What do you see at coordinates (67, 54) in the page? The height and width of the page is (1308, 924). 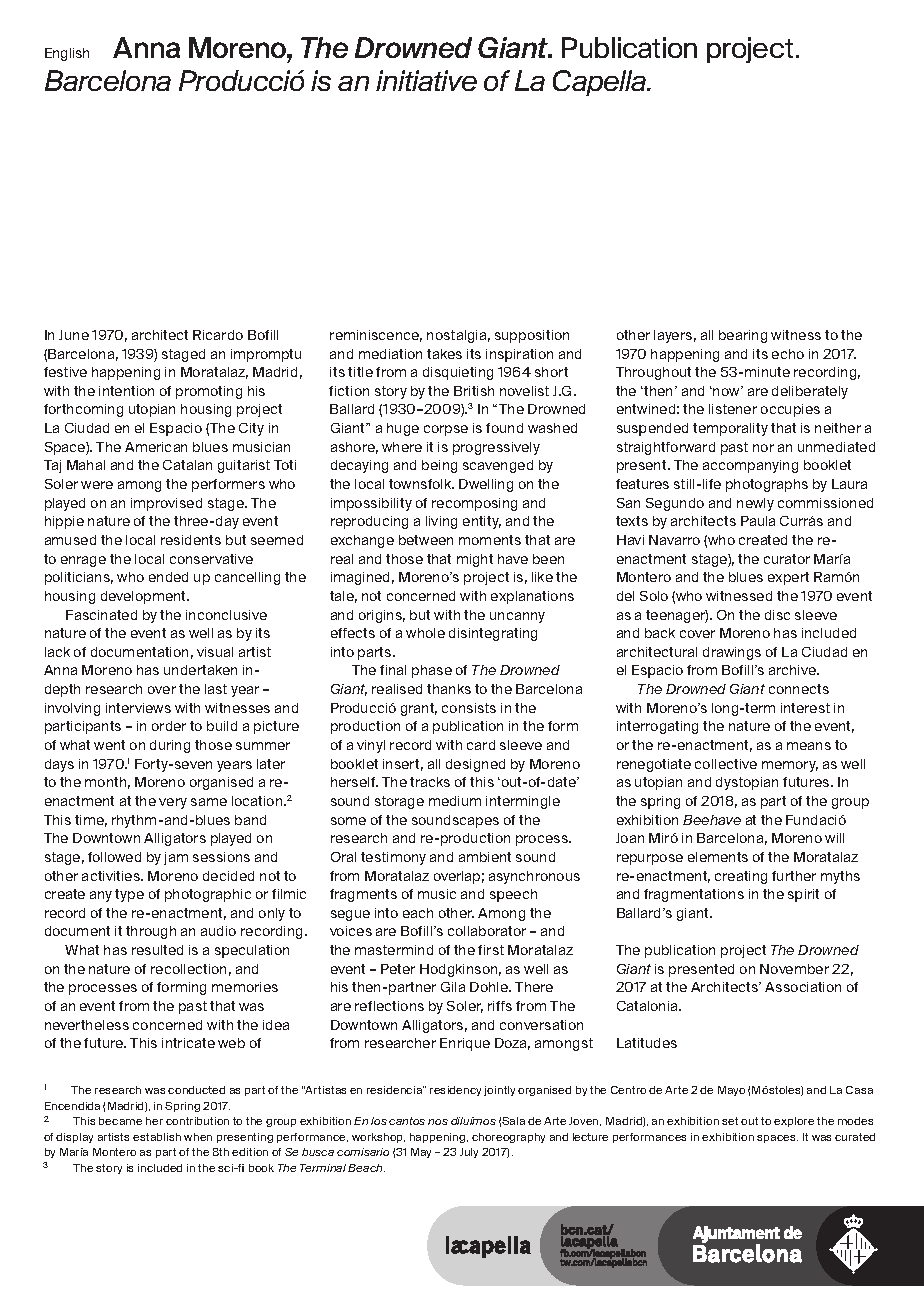 I see `English` at bounding box center [67, 54].
